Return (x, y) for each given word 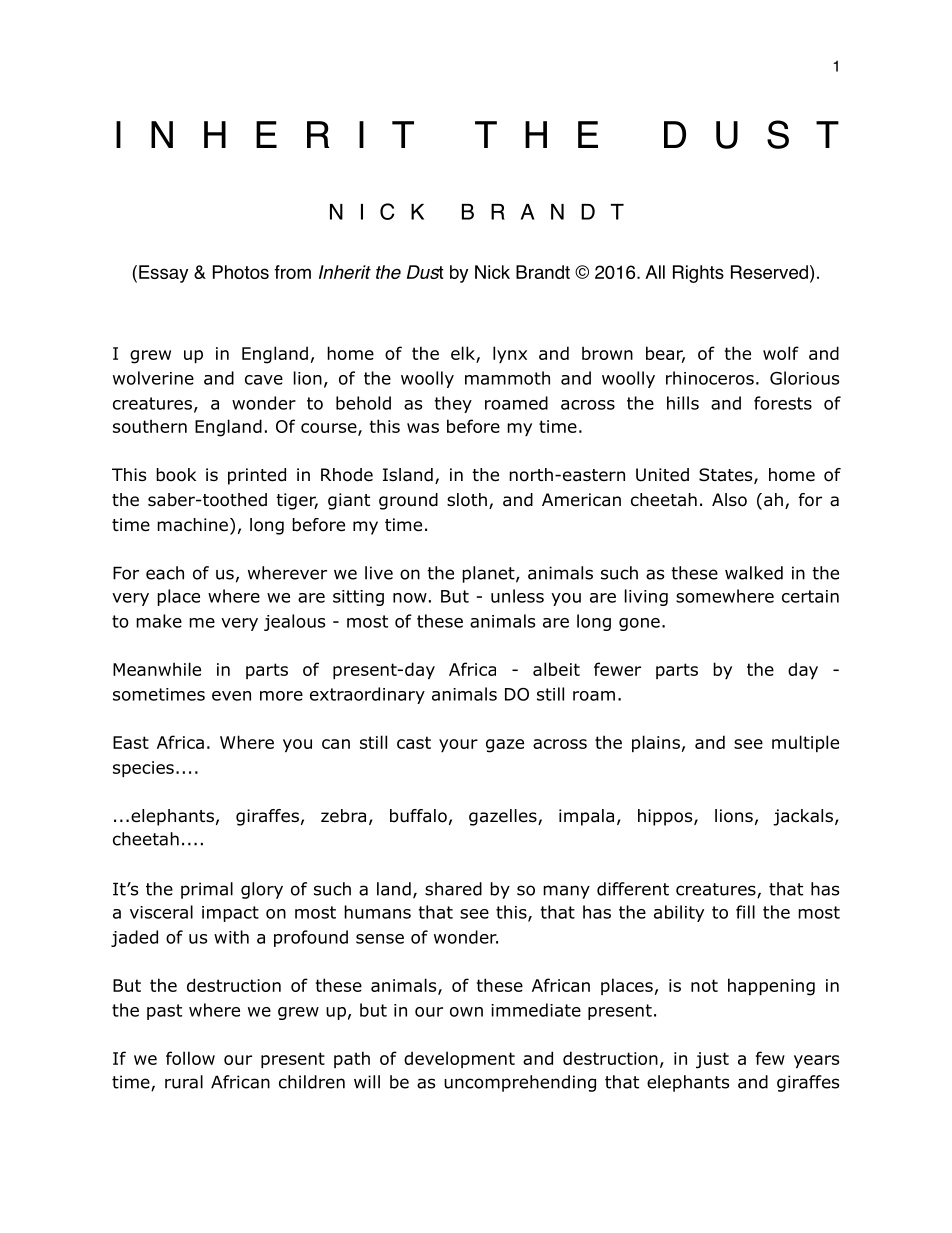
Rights (698, 274)
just (712, 1060)
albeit (556, 669)
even (231, 696)
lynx (510, 354)
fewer (617, 669)
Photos (241, 272)
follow (190, 1058)
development (459, 1059)
